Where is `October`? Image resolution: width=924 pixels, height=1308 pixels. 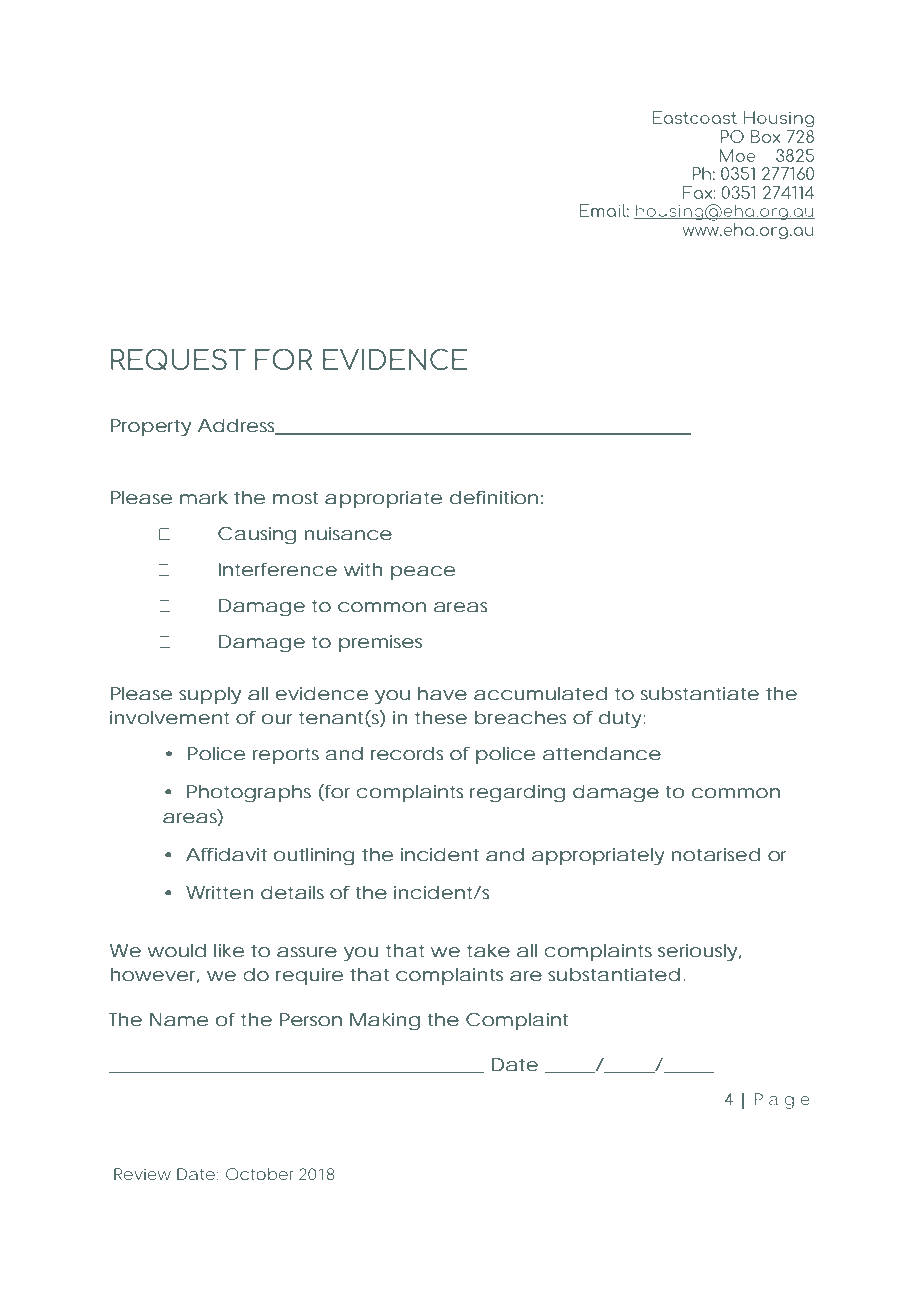 October is located at coordinates (260, 1174).
